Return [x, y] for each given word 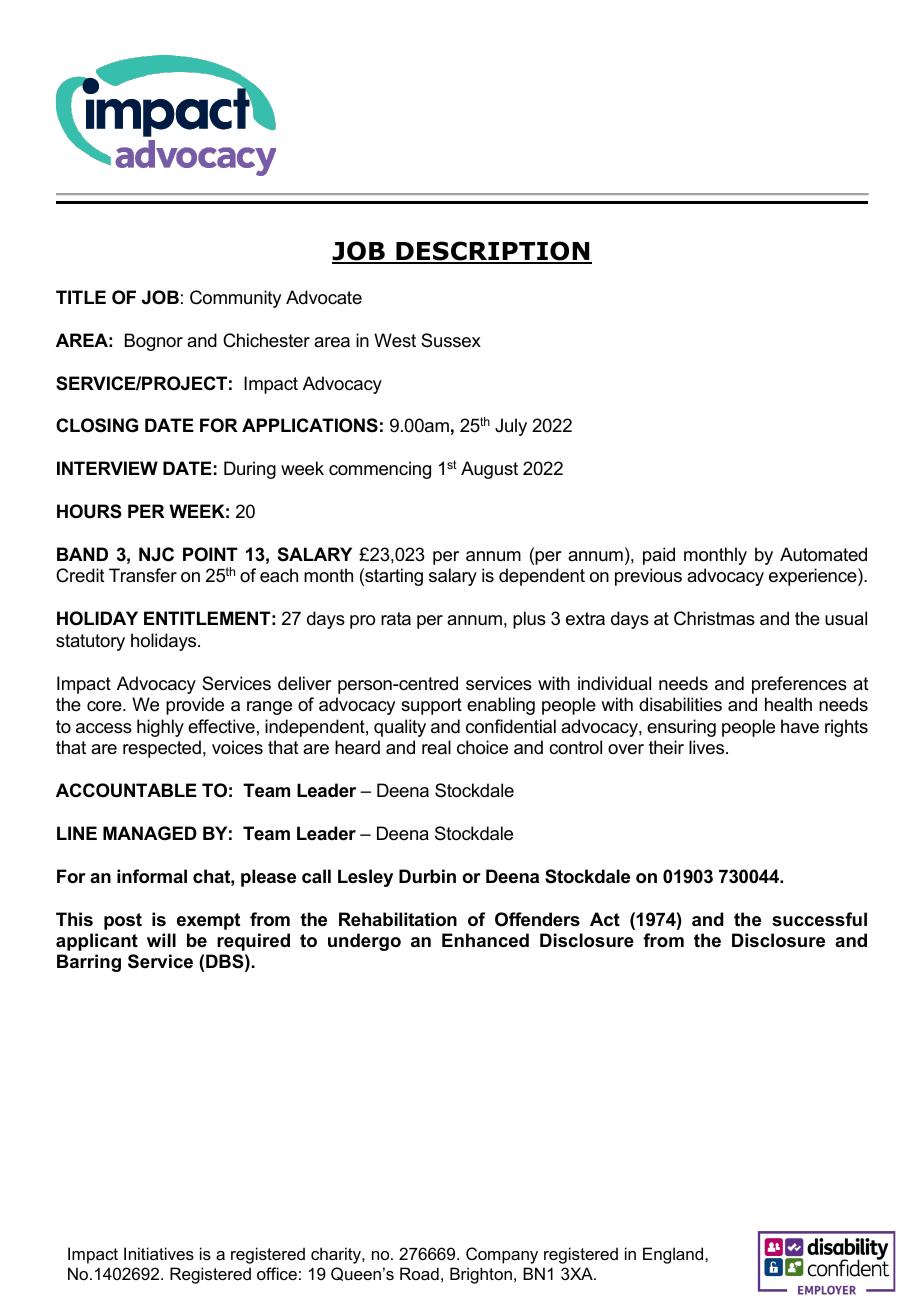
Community [235, 299]
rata [396, 618]
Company [502, 1255]
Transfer [143, 575]
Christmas [714, 618]
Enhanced [485, 940]
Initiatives [159, 1253]
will [161, 940]
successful [819, 919]
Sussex [451, 340]
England [674, 1255]
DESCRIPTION [493, 252]
